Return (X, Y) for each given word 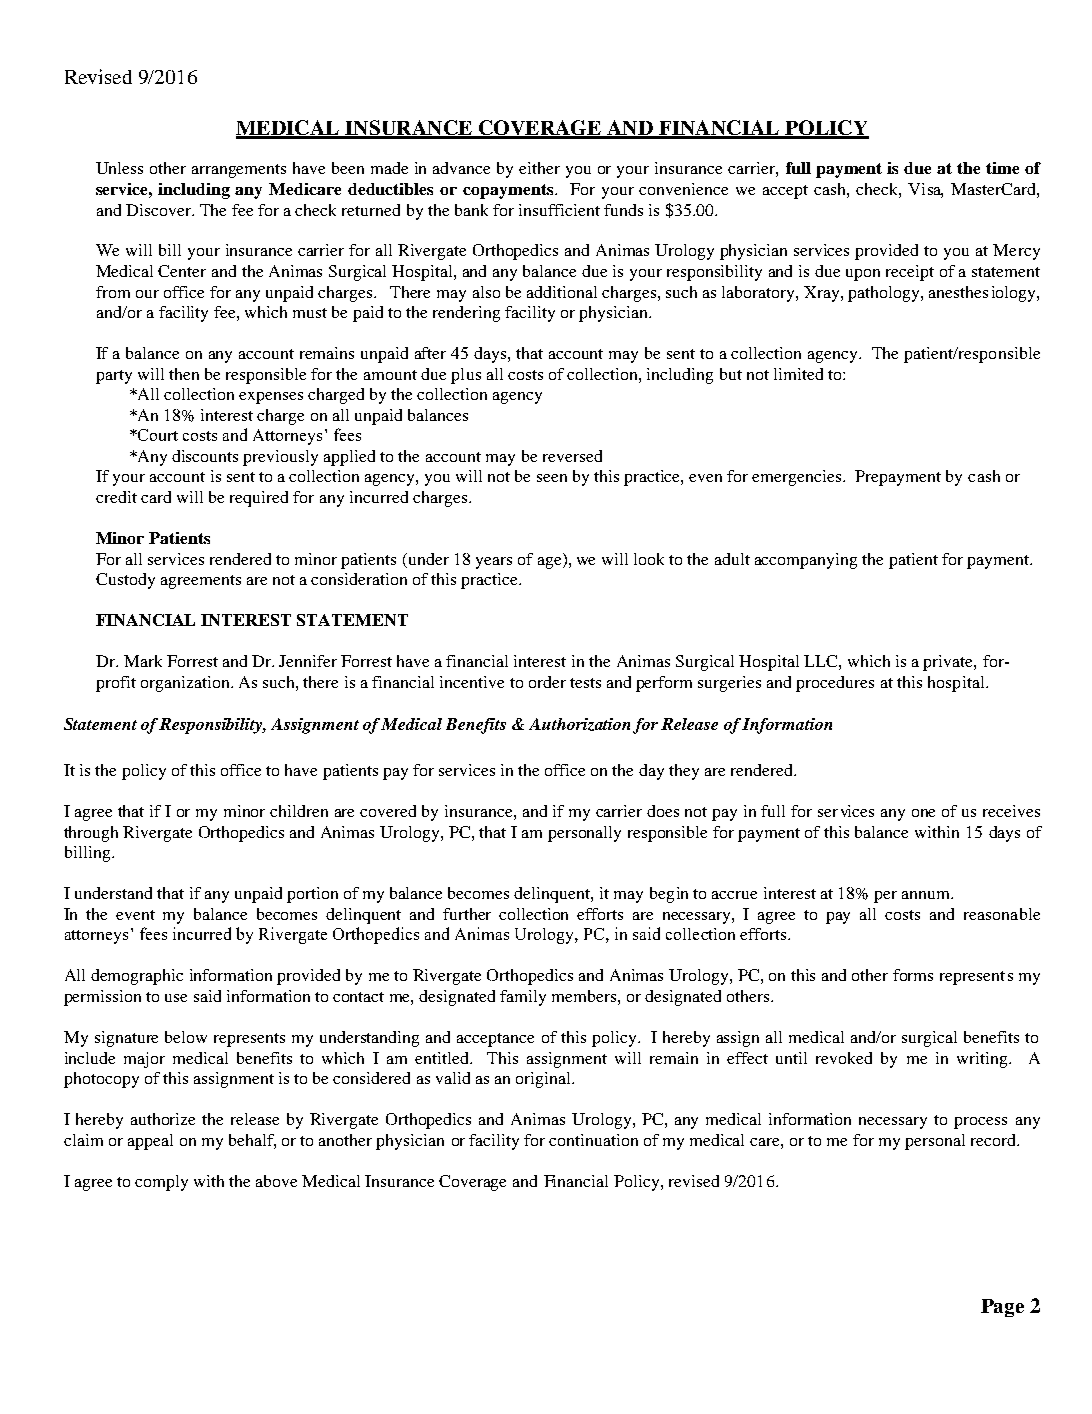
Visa (925, 190)
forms (913, 975)
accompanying (806, 561)
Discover (160, 210)
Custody (125, 581)
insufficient (559, 210)
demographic (137, 977)
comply (161, 1183)
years (494, 563)
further (467, 914)
